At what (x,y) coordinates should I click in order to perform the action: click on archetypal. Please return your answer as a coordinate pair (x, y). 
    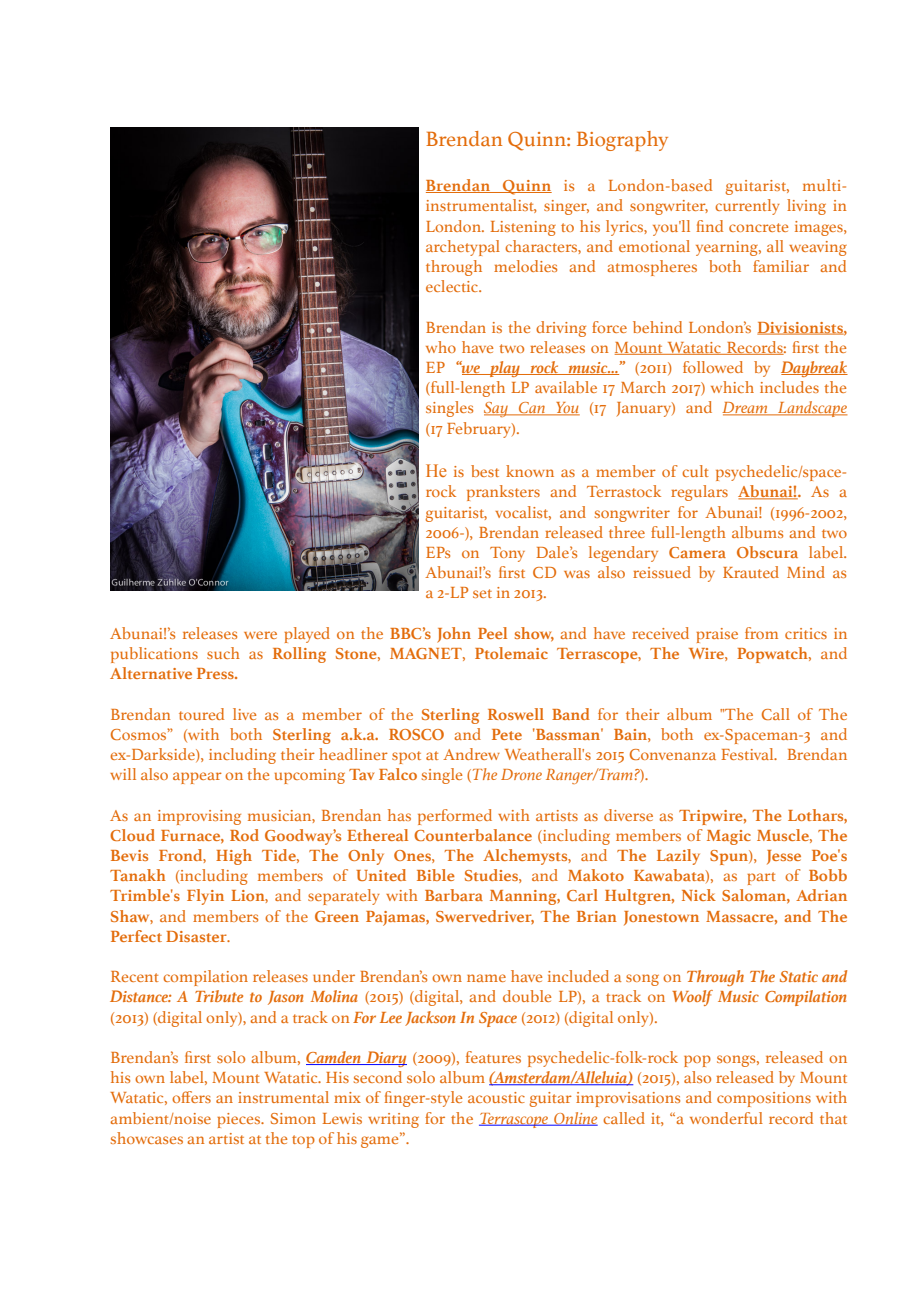
    Looking at the image, I should click on (463, 248).
